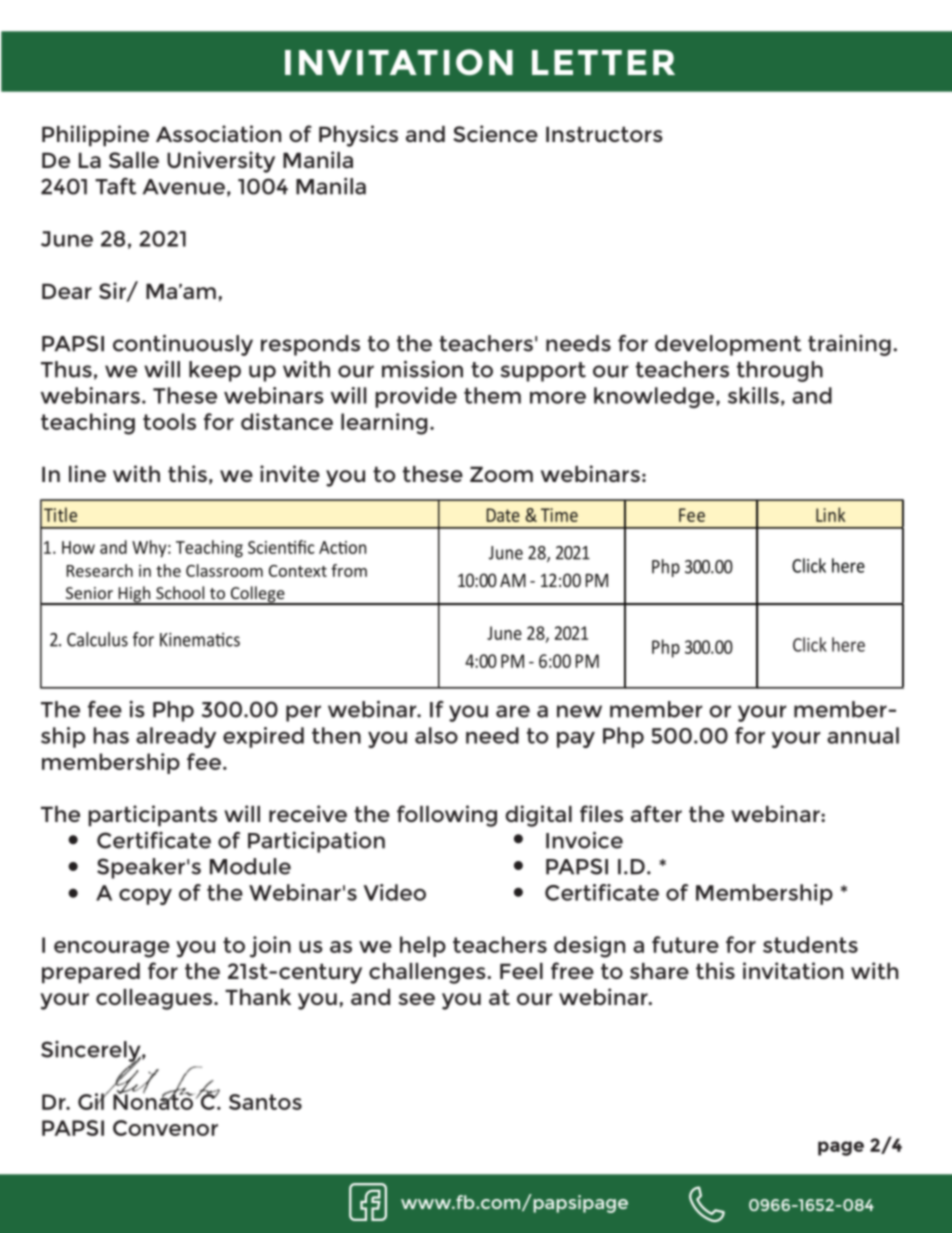  What do you see at coordinates (92, 1101) in the screenshot?
I see `Gil` at bounding box center [92, 1101].
